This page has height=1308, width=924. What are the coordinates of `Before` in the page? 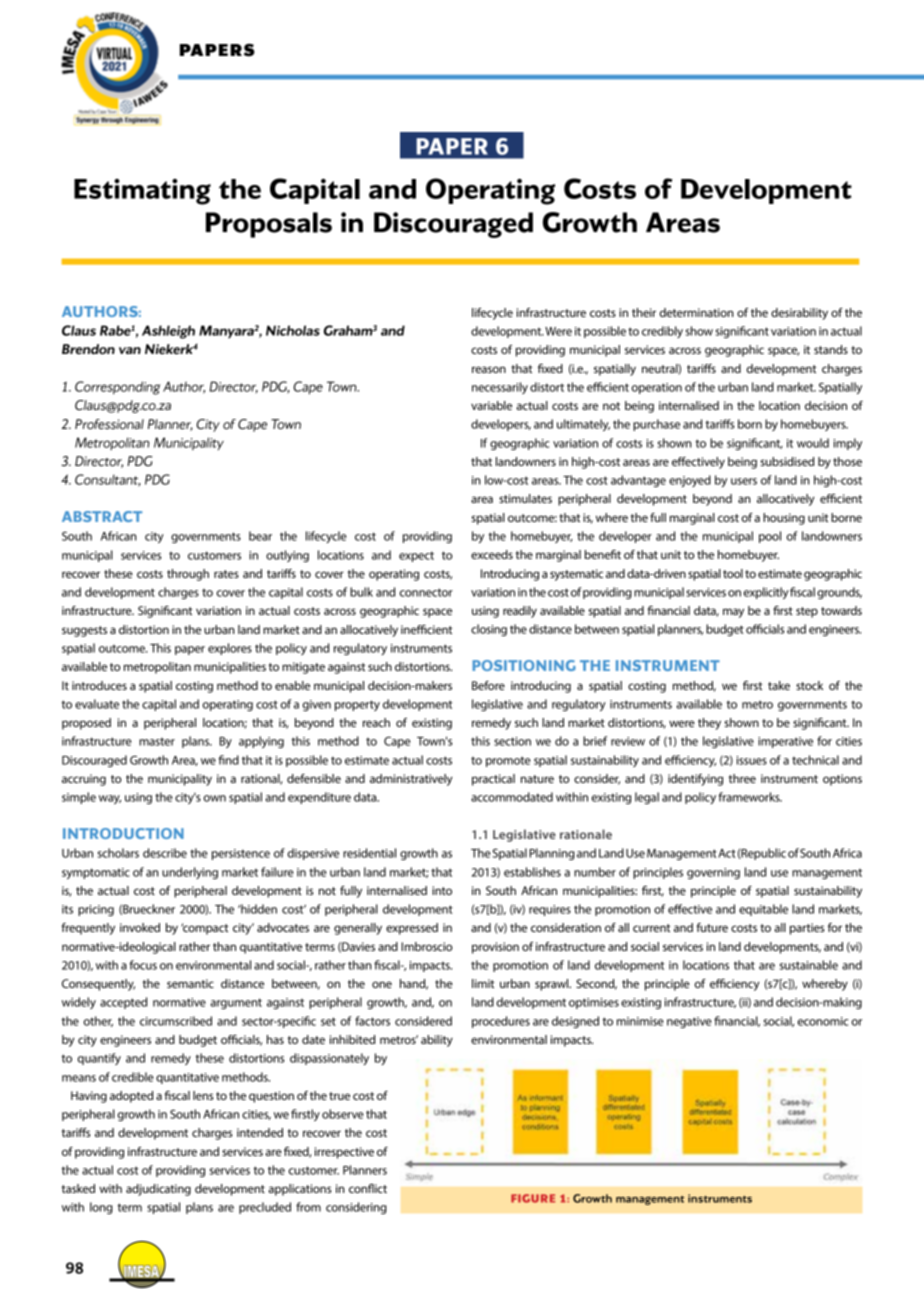 It's located at (488, 685).
